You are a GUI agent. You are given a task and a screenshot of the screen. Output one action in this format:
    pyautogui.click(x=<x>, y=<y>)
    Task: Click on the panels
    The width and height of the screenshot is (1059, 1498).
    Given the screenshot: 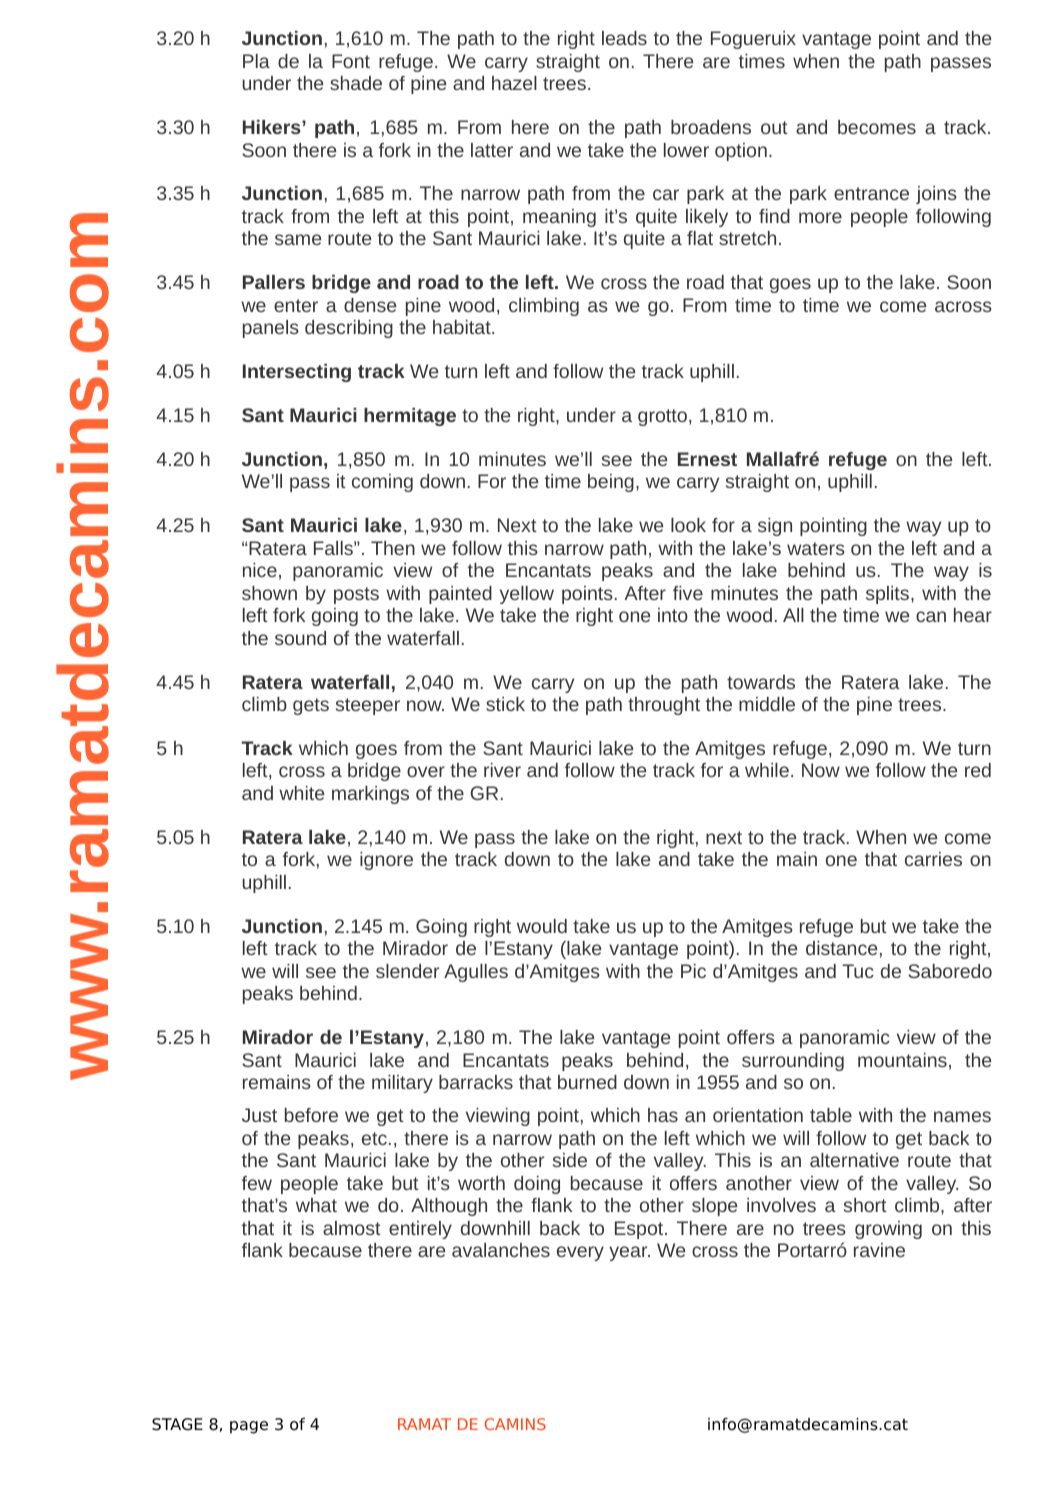 What is the action you would take?
    pyautogui.click(x=271, y=329)
